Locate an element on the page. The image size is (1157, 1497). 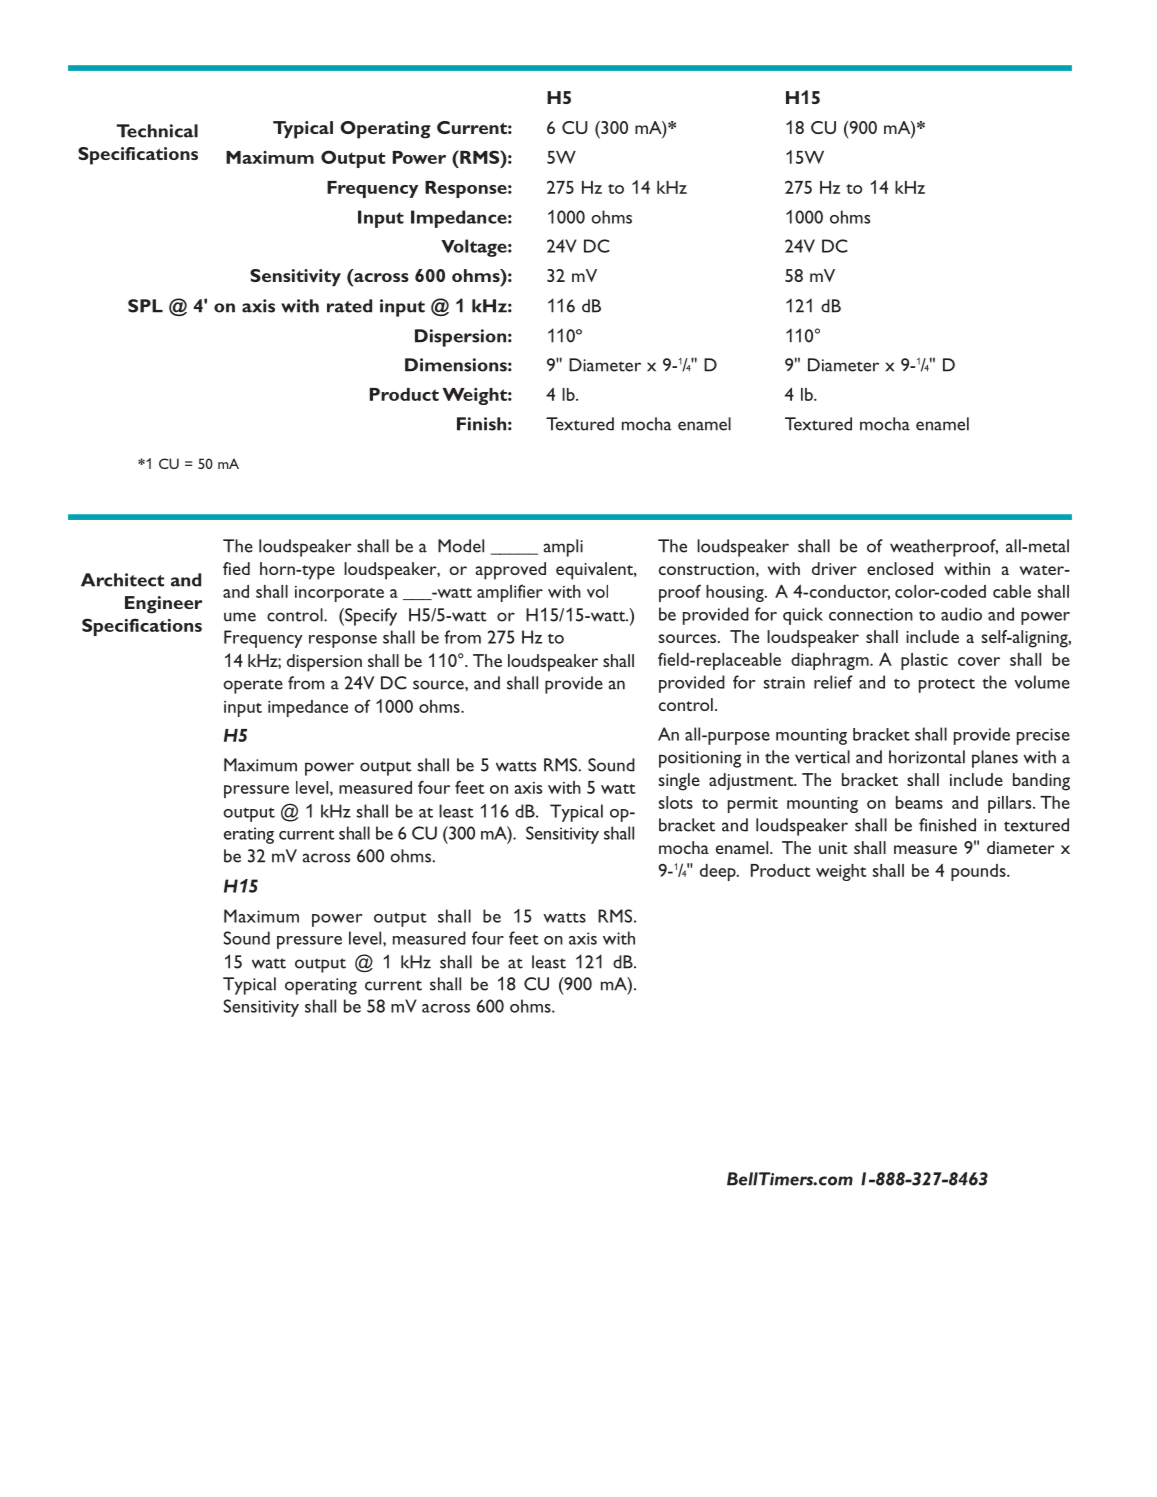
SPL is located at coordinates (145, 306).
